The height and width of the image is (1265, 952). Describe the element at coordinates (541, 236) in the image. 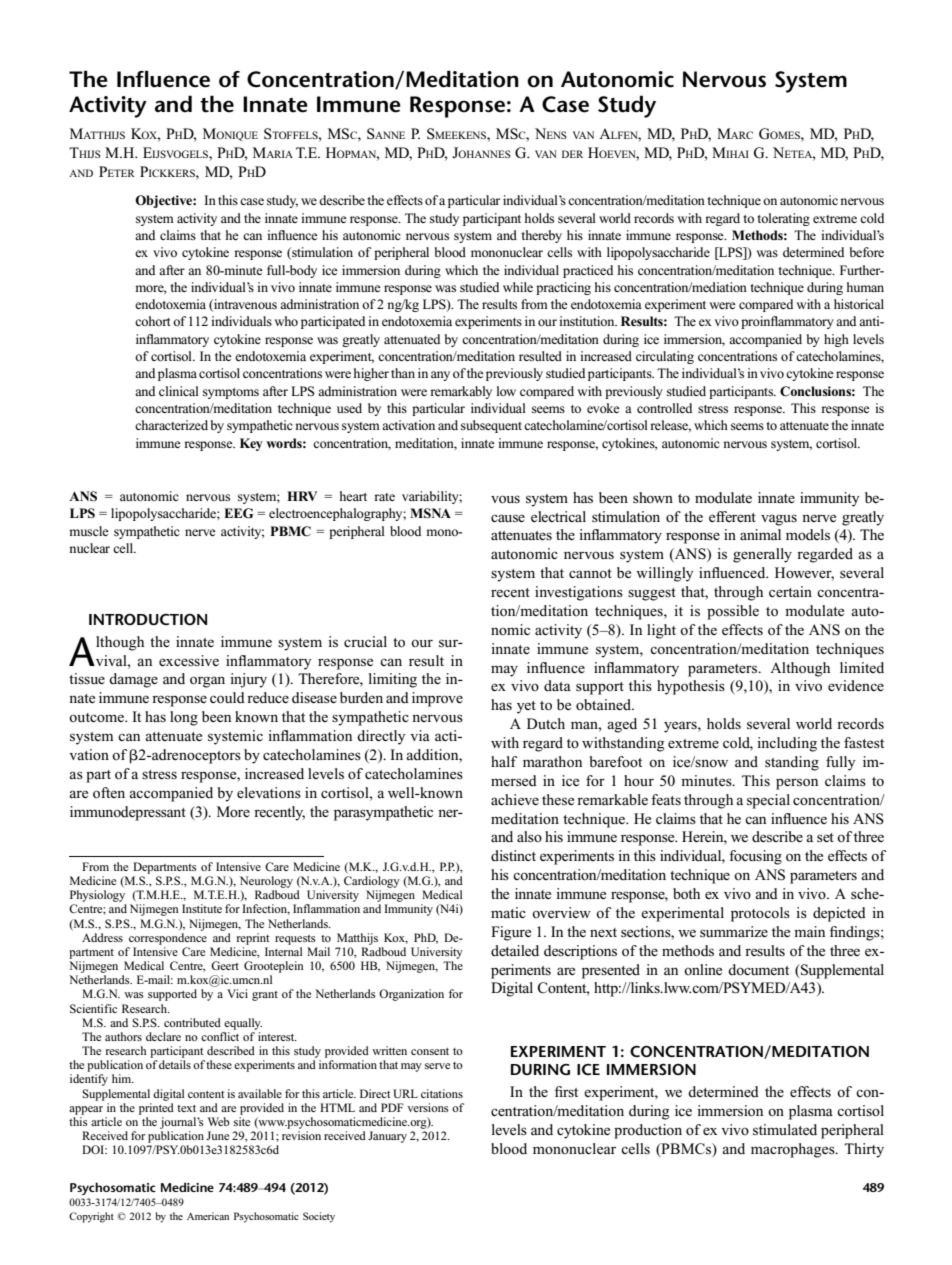

I see `thereby` at that location.
